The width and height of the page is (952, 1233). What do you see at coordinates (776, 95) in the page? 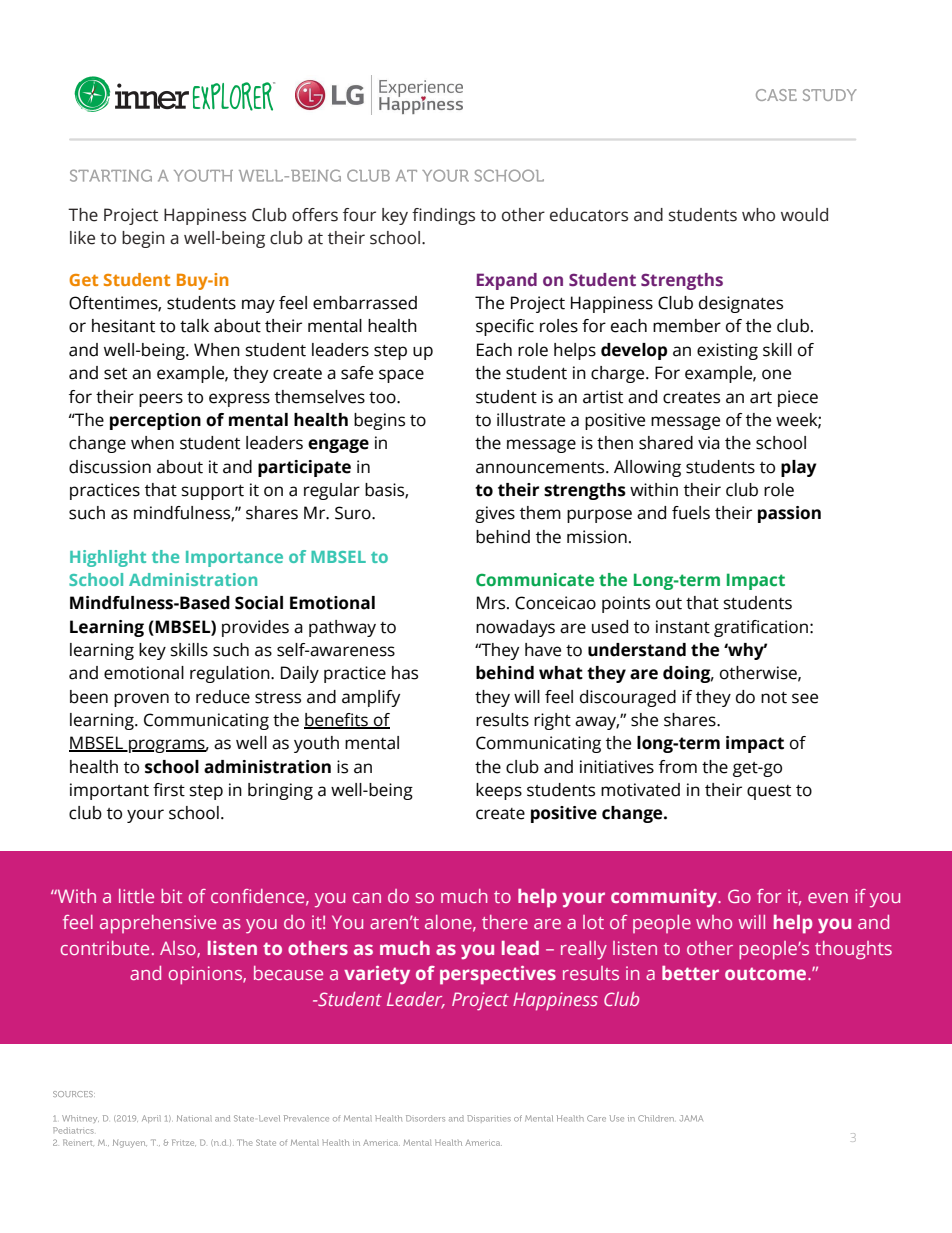
I see `CASE` at bounding box center [776, 95].
